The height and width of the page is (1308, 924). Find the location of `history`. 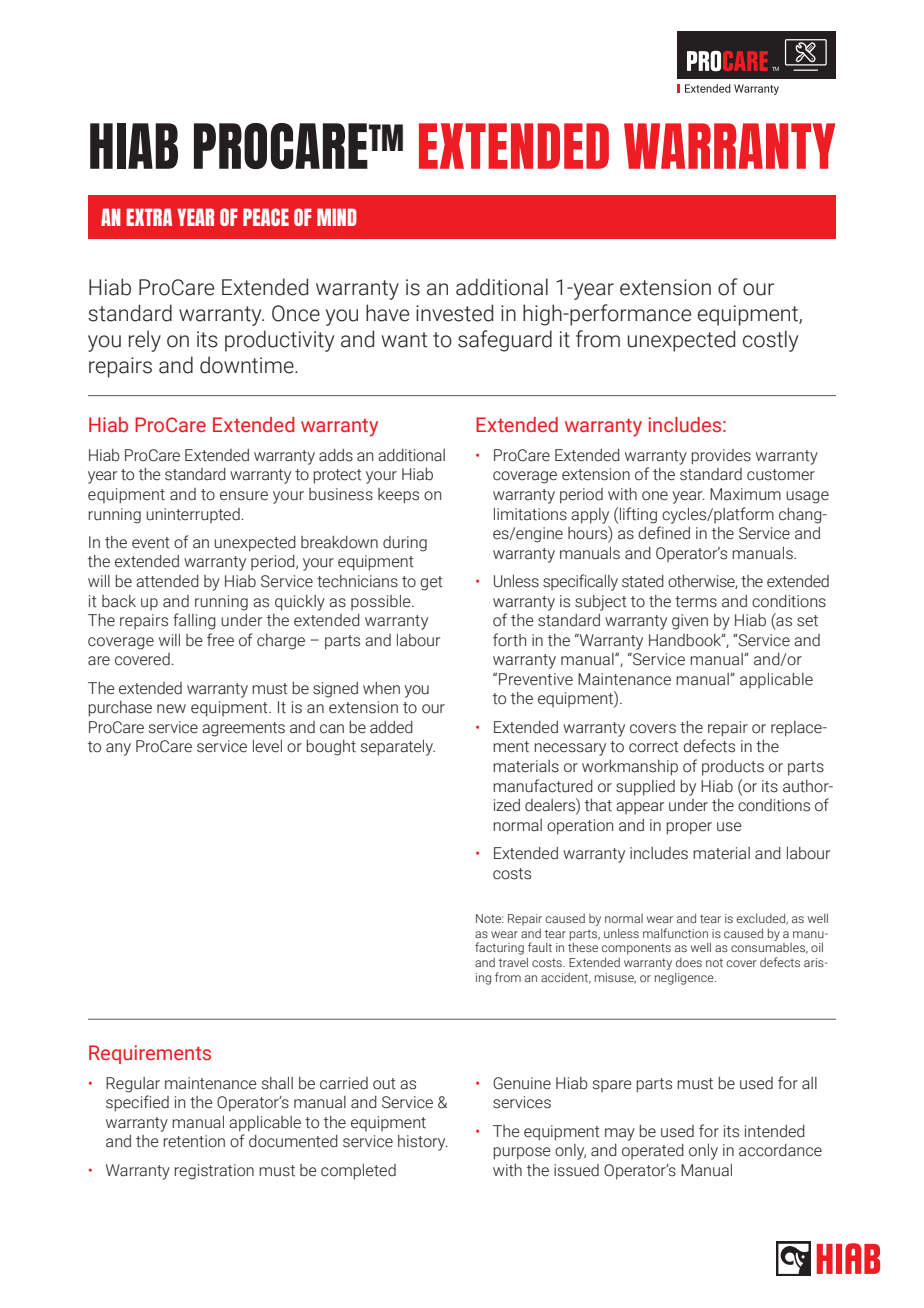

history is located at coordinates (422, 1143).
